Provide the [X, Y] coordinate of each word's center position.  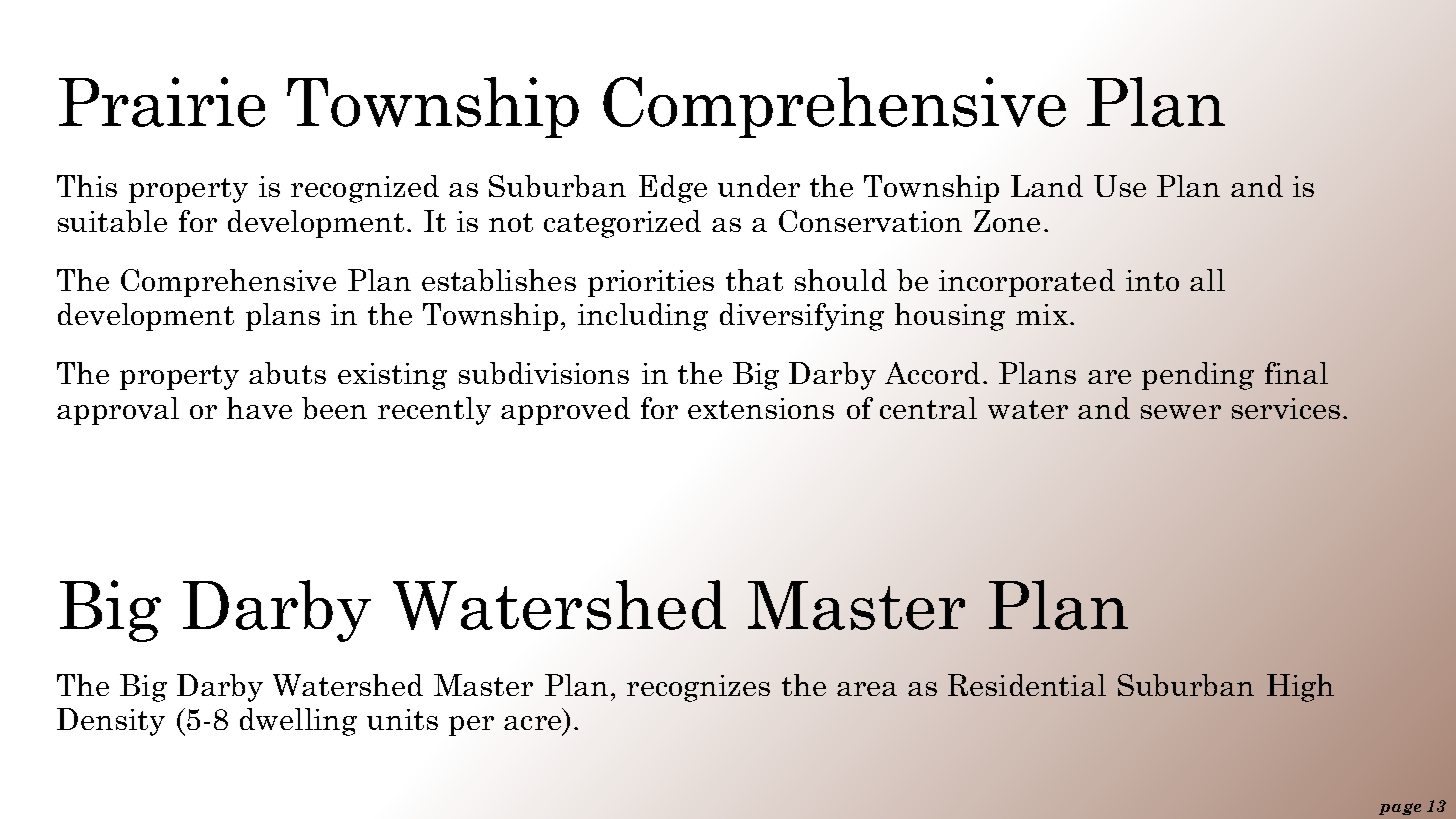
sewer [1181, 412]
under [759, 186]
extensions [761, 408]
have [259, 408]
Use [1120, 186]
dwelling [298, 722]
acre [532, 723]
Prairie [162, 102]
